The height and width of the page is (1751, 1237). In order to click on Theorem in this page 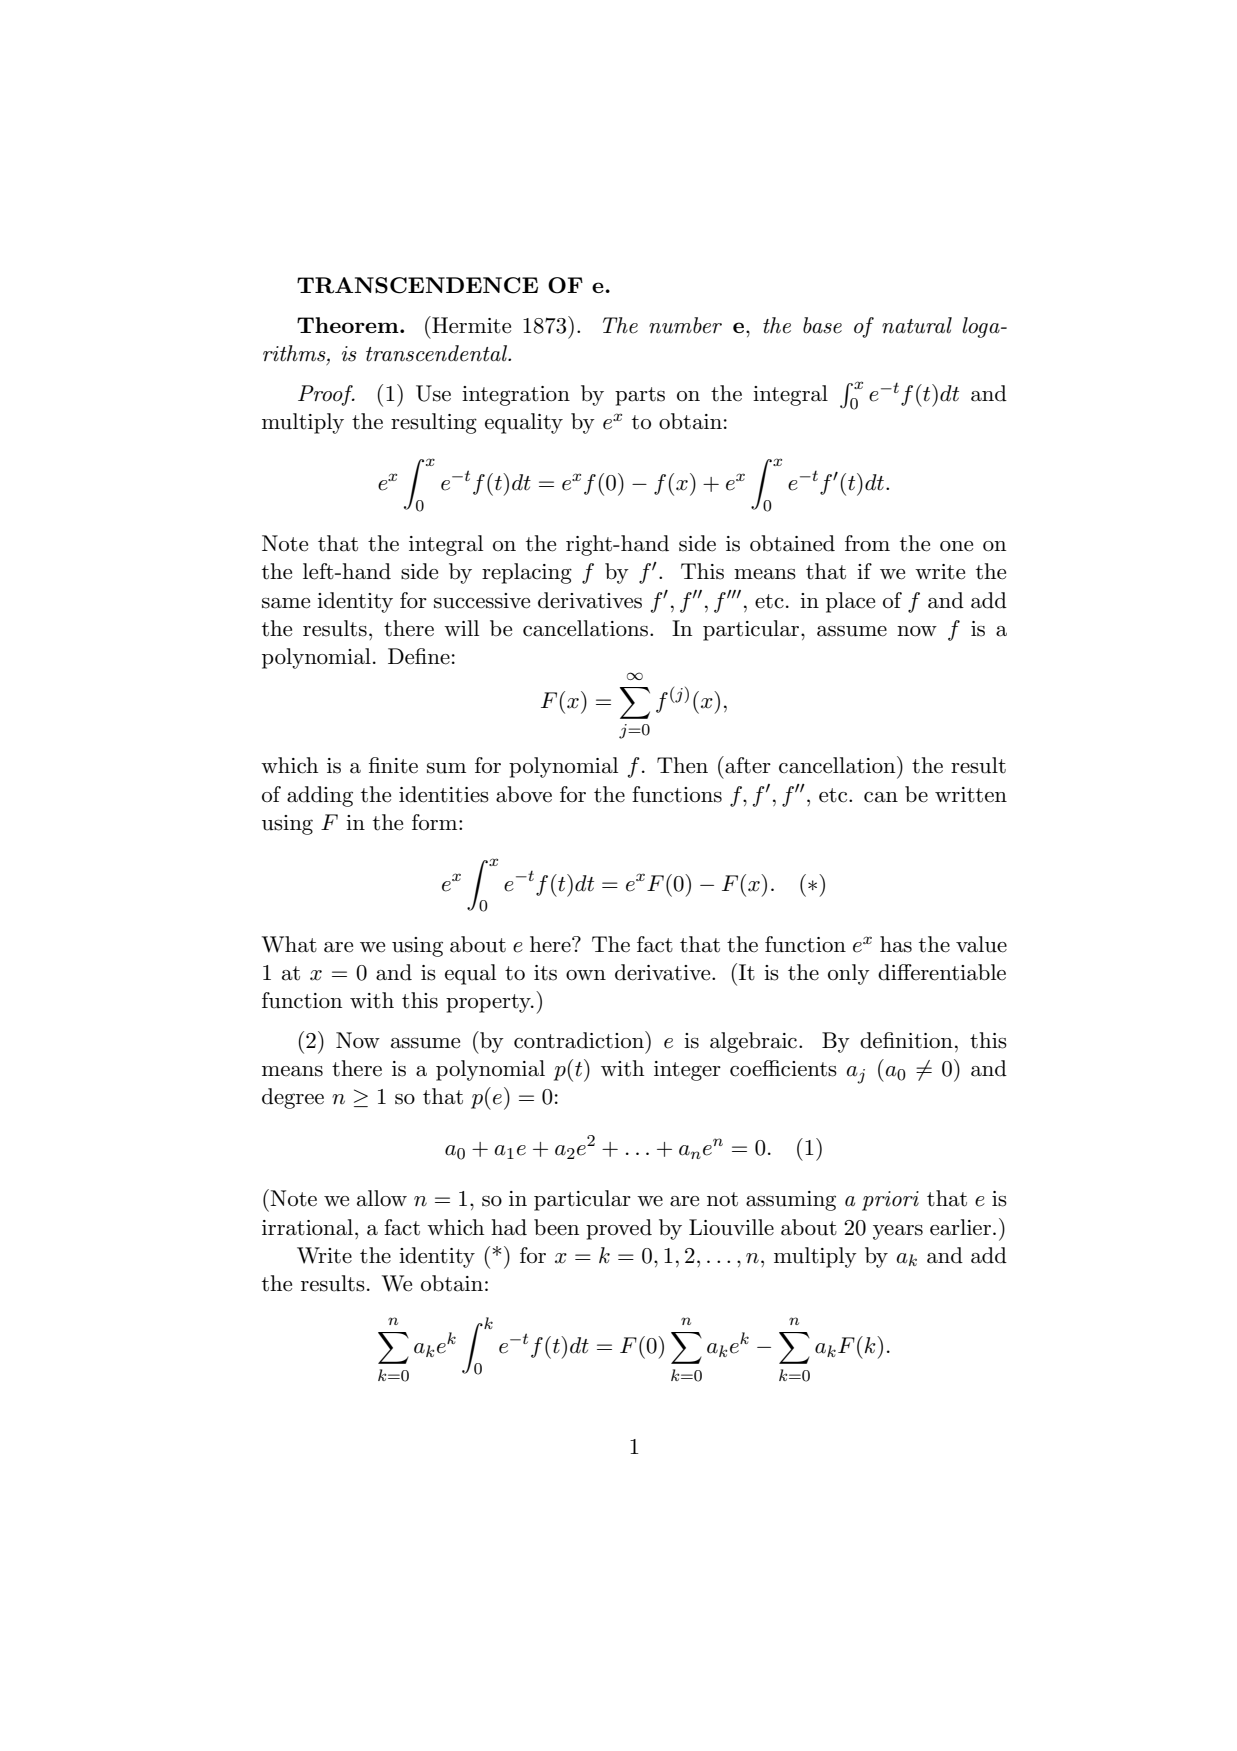, I will do `click(349, 325)`.
